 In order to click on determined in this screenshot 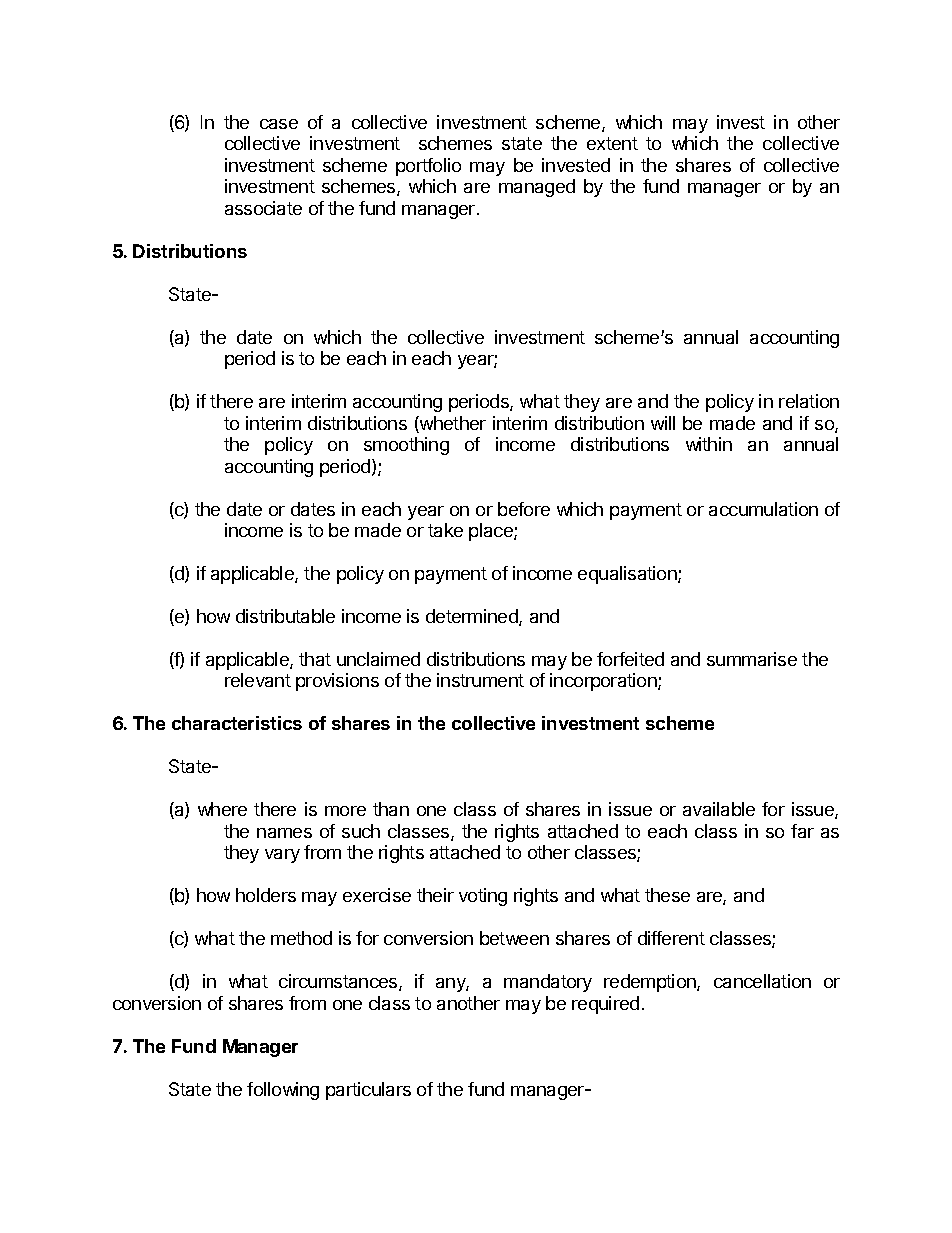, I will do `click(473, 617)`.
